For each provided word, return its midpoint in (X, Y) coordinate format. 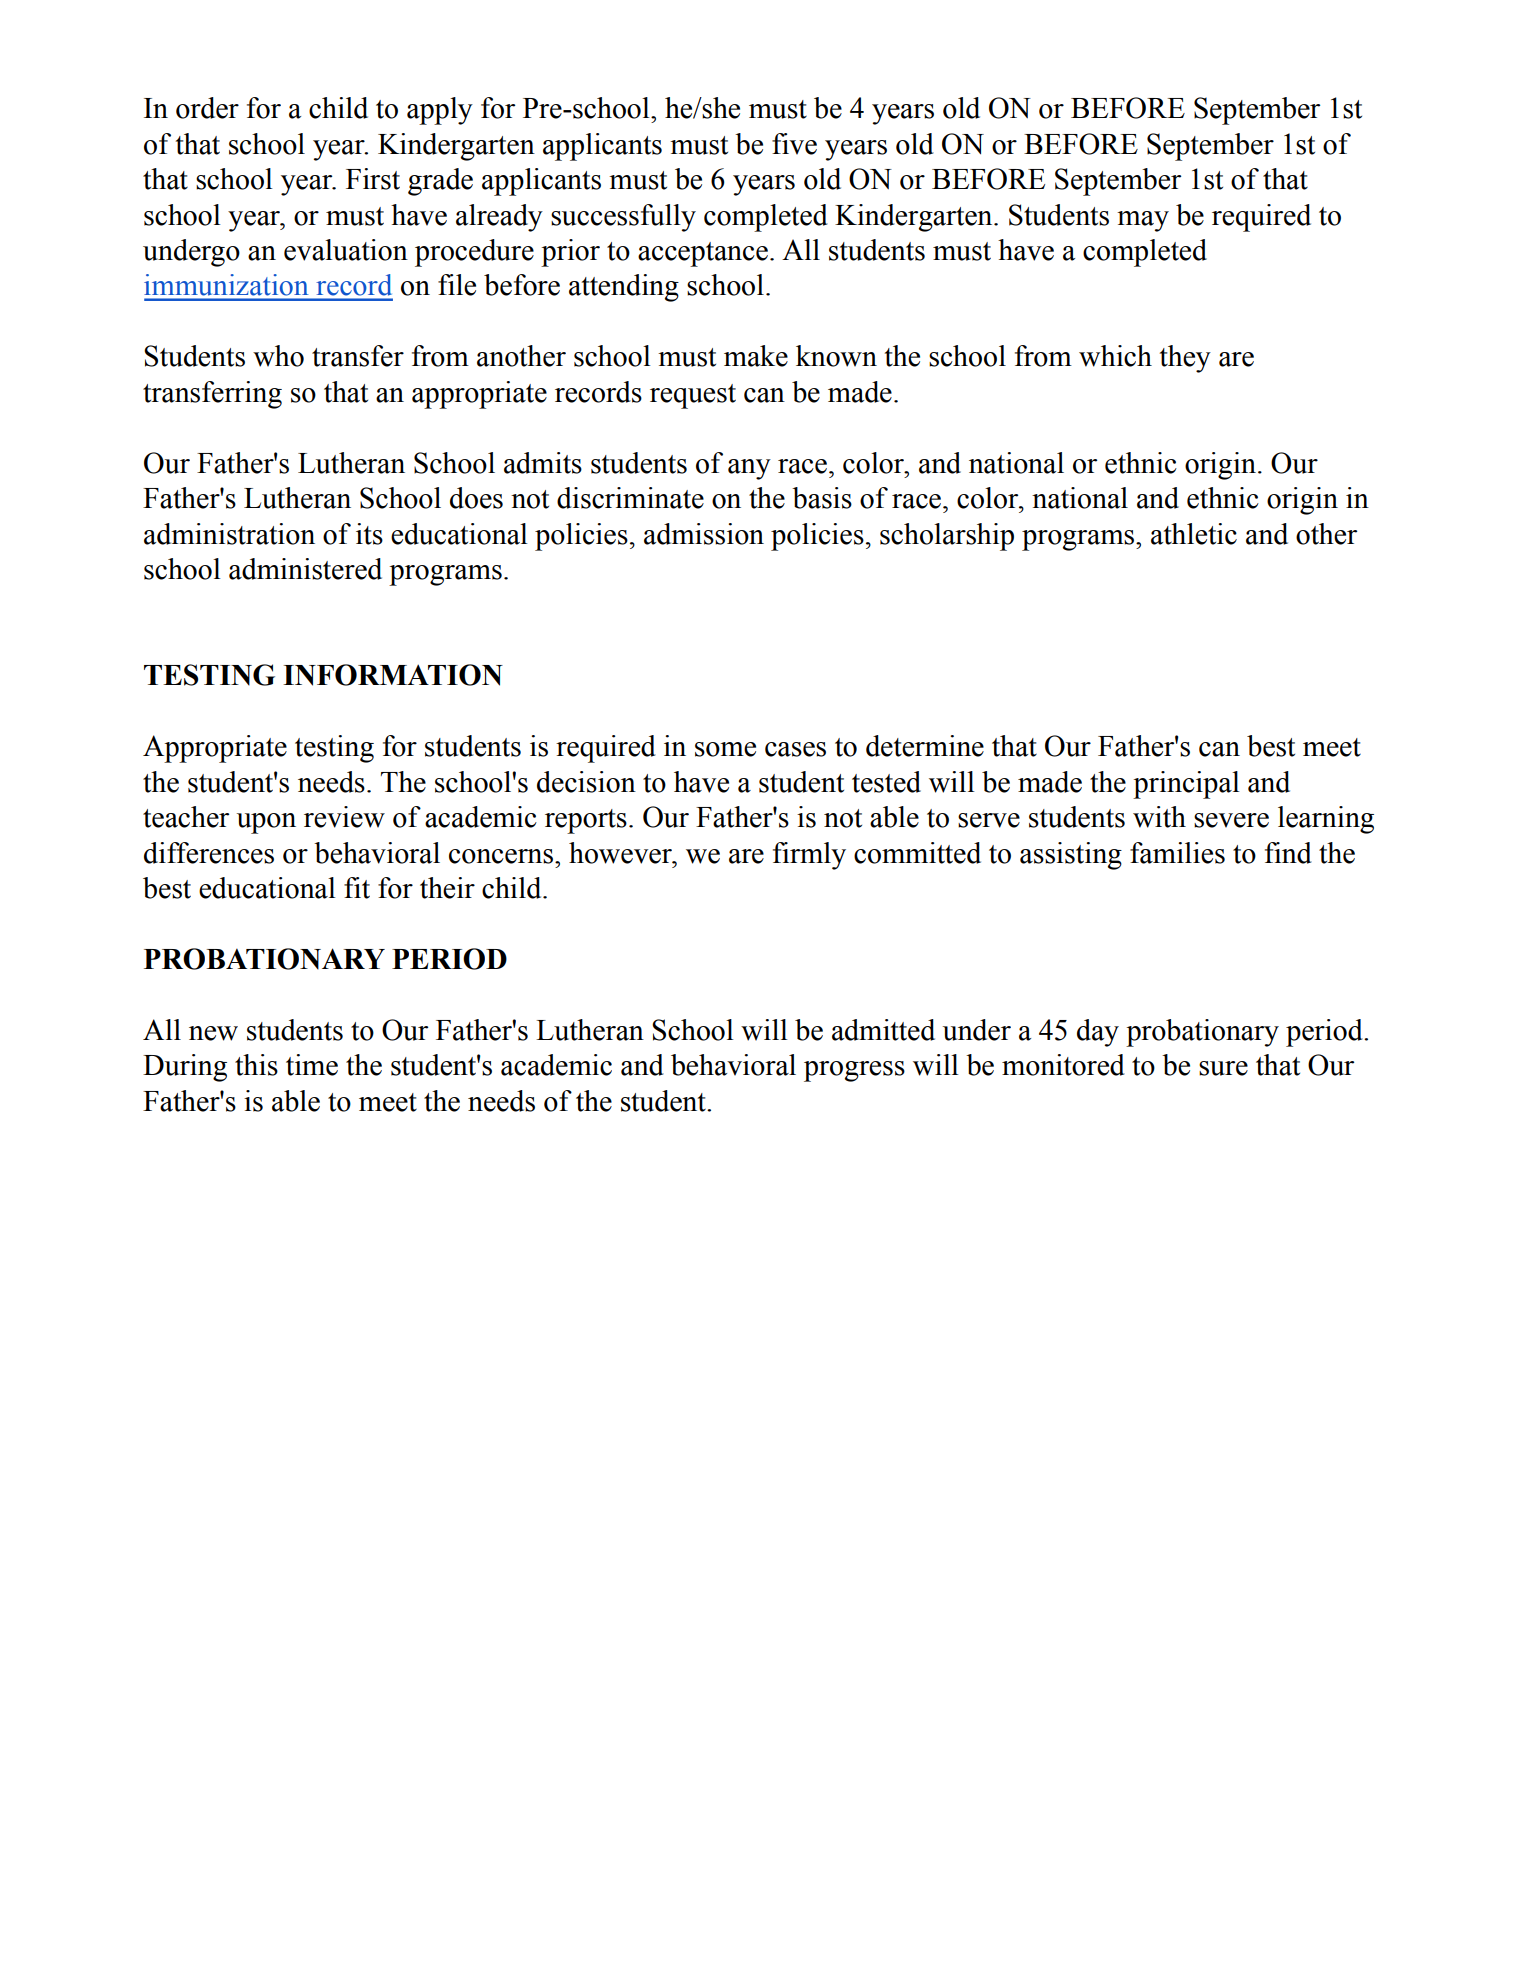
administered (305, 569)
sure (1223, 1068)
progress (854, 1071)
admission (704, 534)
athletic (1194, 534)
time (312, 1065)
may (1143, 221)
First (373, 179)
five (794, 144)
